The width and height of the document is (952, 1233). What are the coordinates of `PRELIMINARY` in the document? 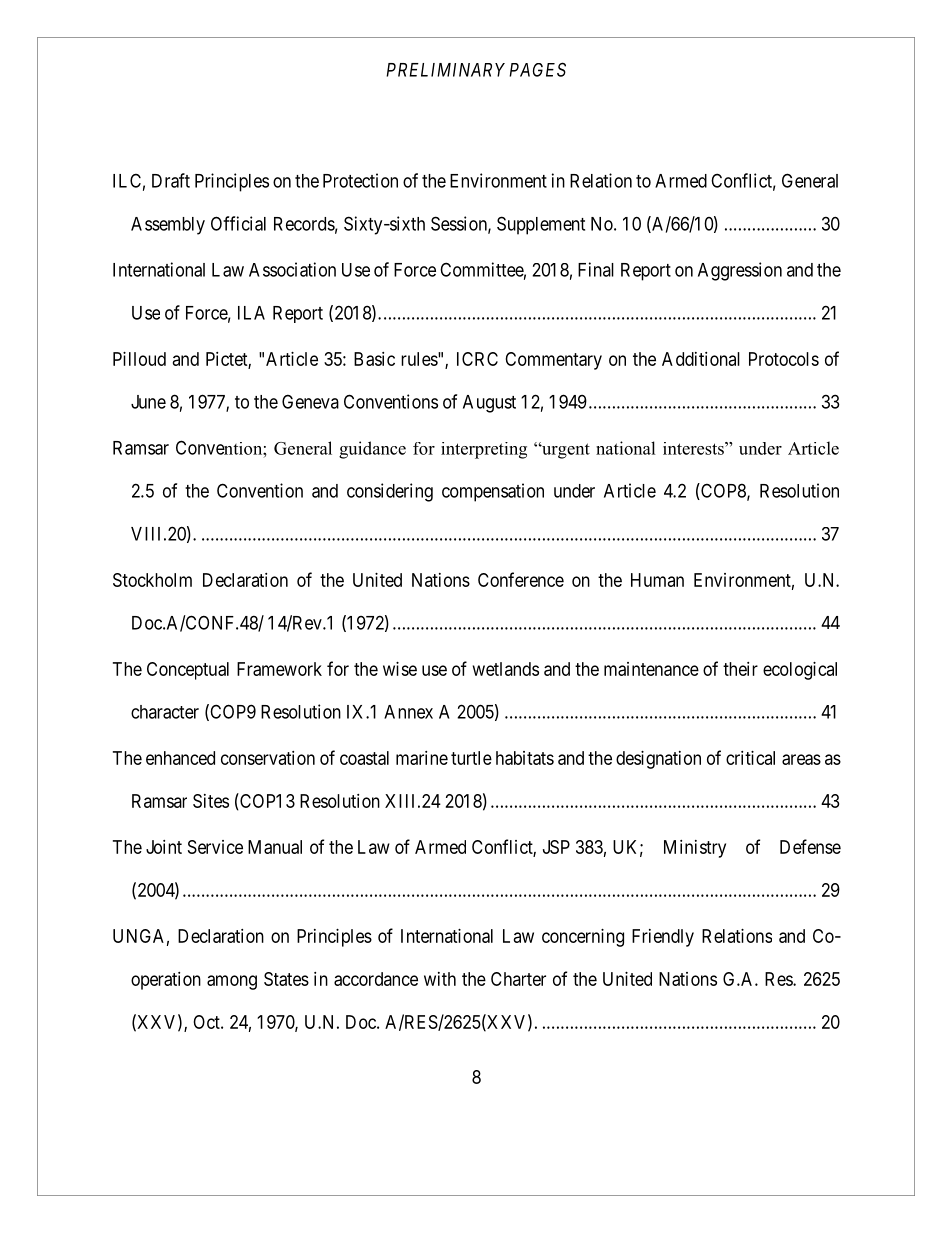 It's located at (445, 70).
